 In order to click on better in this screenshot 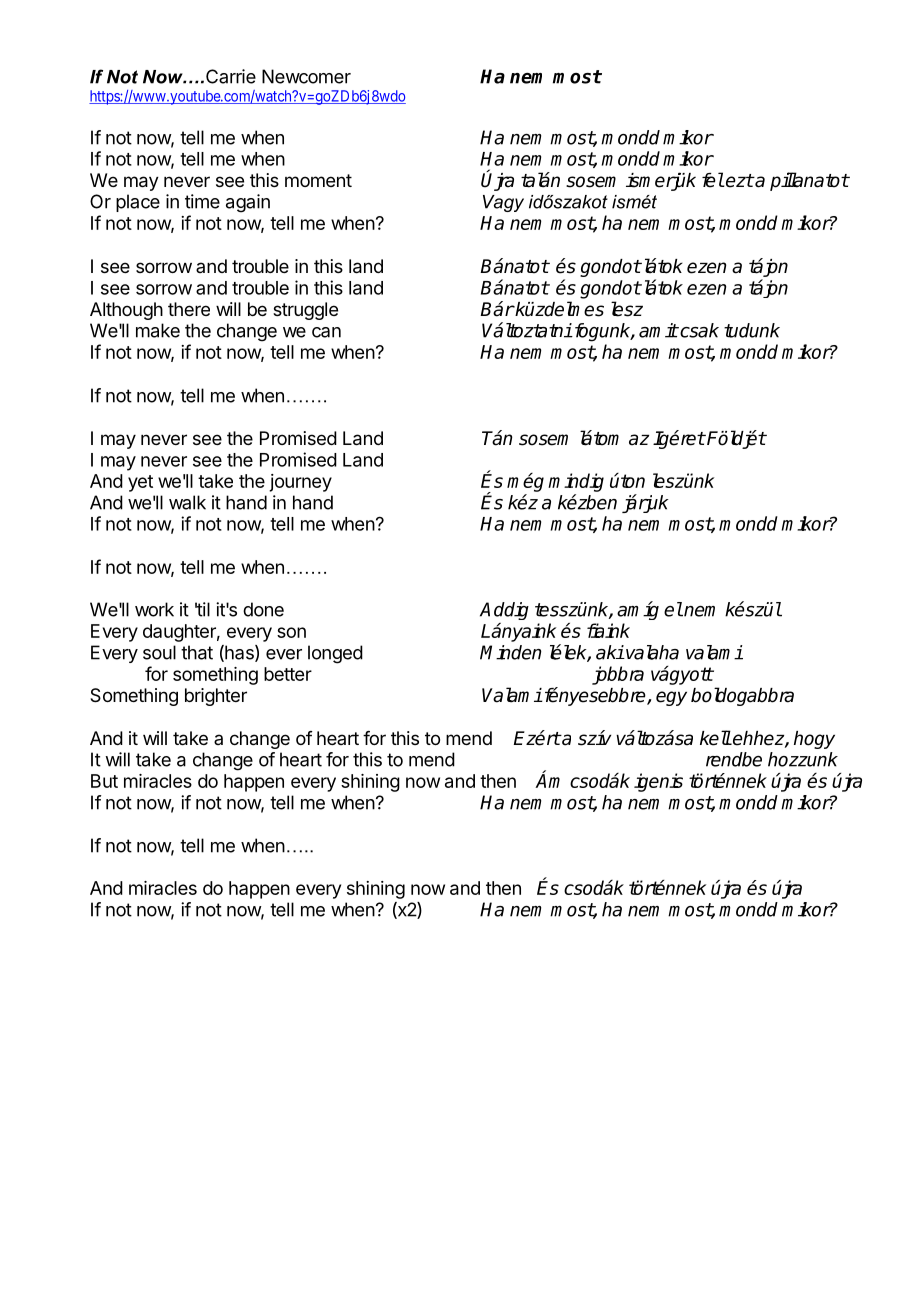, I will do `click(288, 674)`.
